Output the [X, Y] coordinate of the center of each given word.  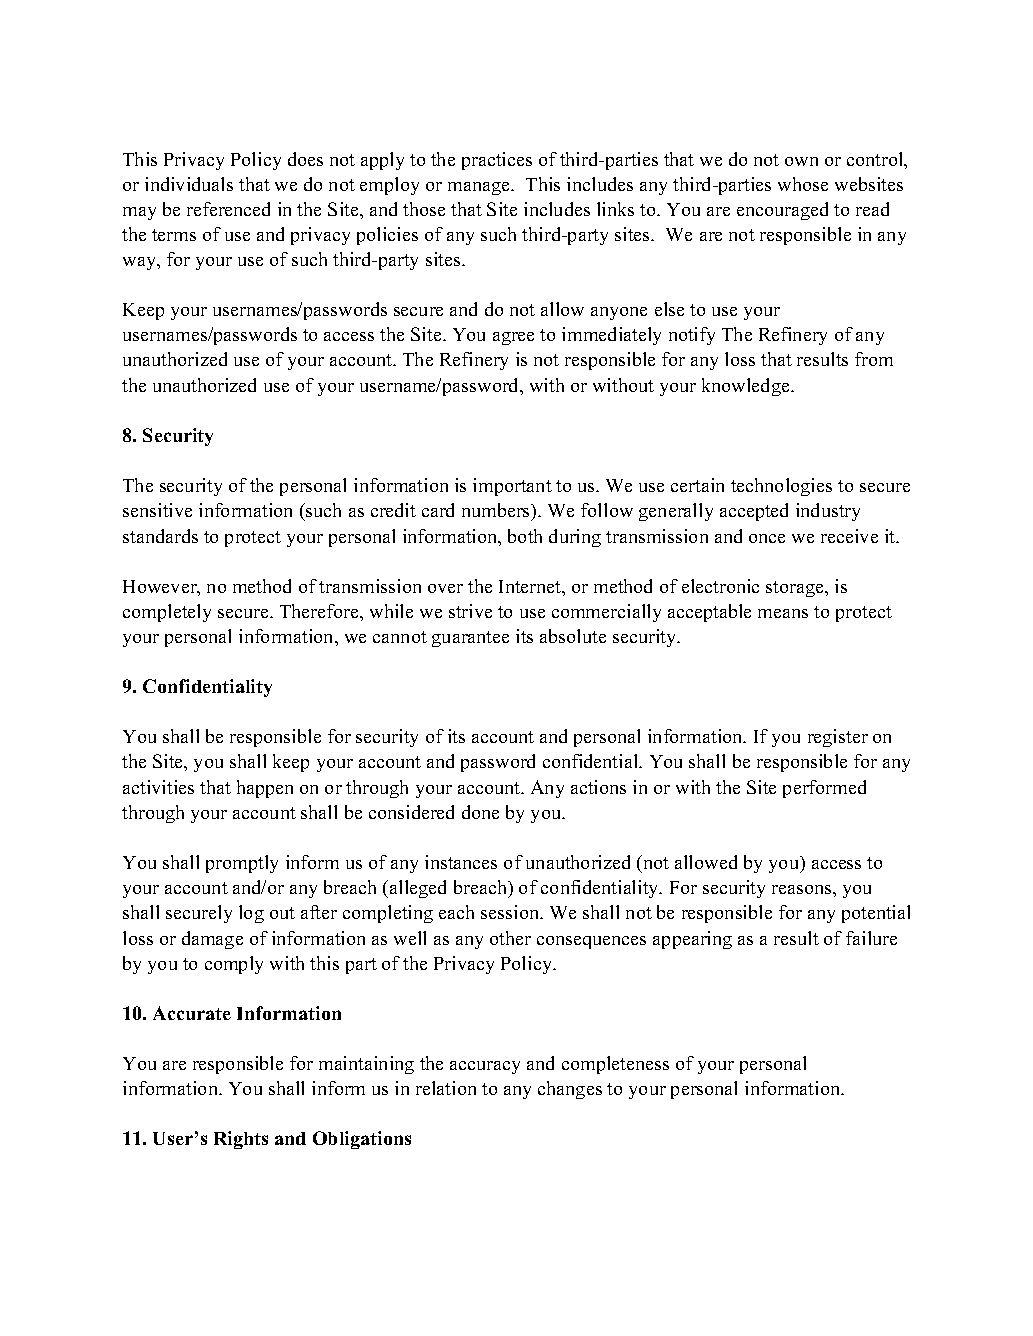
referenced [228, 209]
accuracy [485, 1067]
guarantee [470, 639]
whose [803, 184]
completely [167, 613]
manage [480, 188]
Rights [241, 1140]
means [783, 613]
